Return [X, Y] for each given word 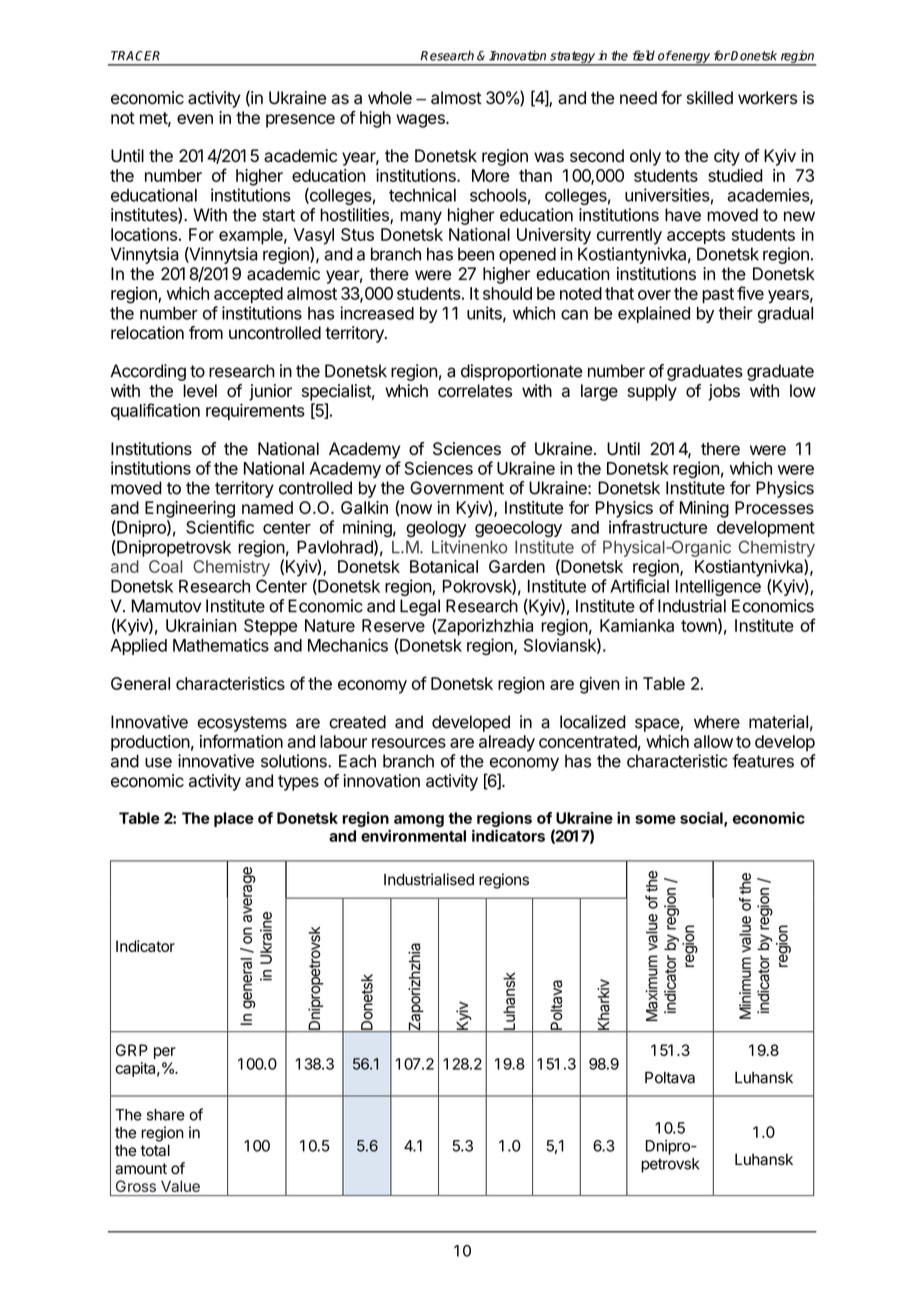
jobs [724, 392]
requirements [255, 411]
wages [421, 121]
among [419, 821]
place [234, 819]
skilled [710, 98]
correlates [475, 391]
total [155, 1150]
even [195, 119]
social [702, 819]
